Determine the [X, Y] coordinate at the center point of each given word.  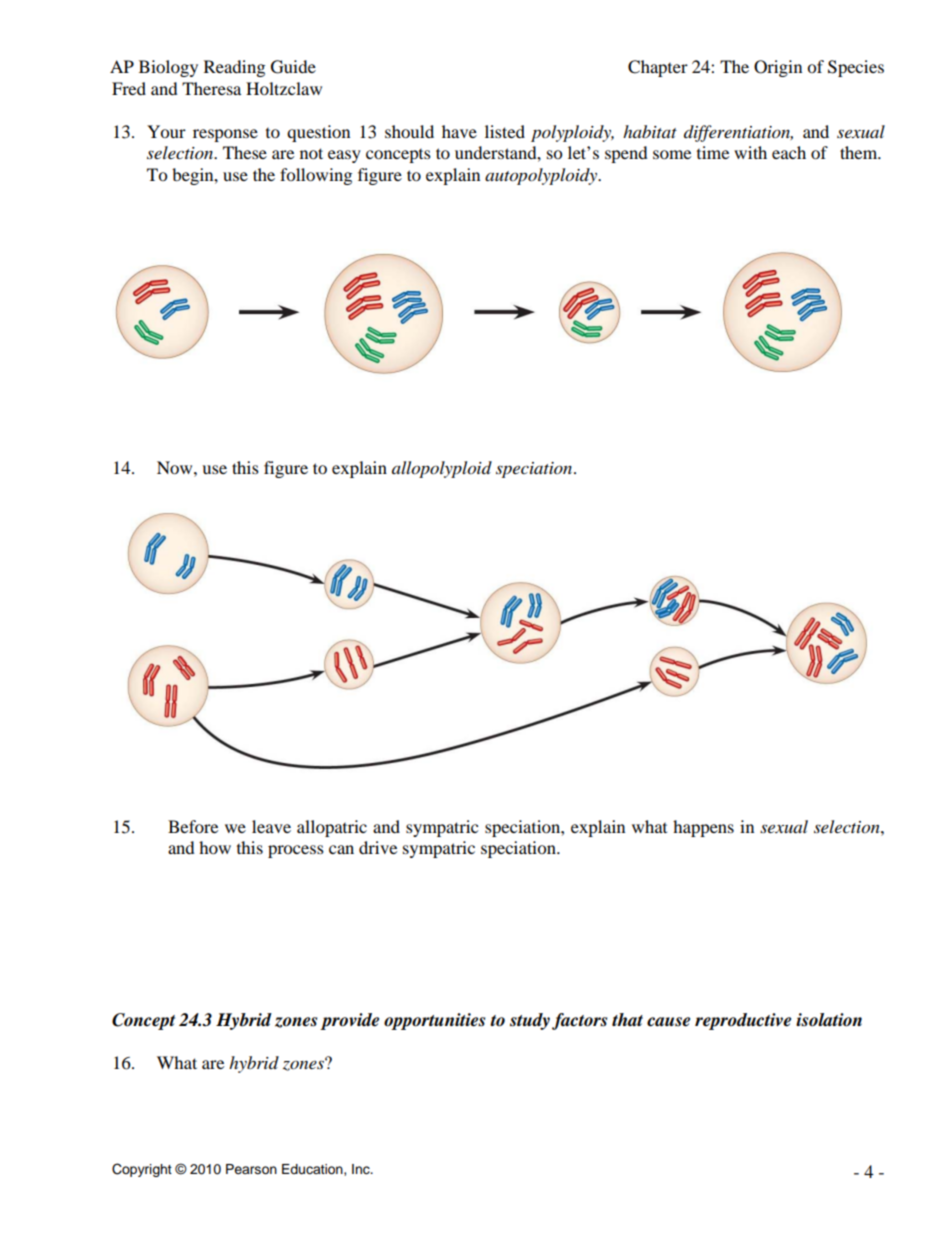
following [316, 176]
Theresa [211, 88]
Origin [778, 68]
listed [505, 131]
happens [703, 828]
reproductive [743, 1021]
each [789, 152]
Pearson [251, 1169]
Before [193, 826]
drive [378, 847]
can [341, 849]
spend [626, 154]
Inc [362, 1169]
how [215, 847]
